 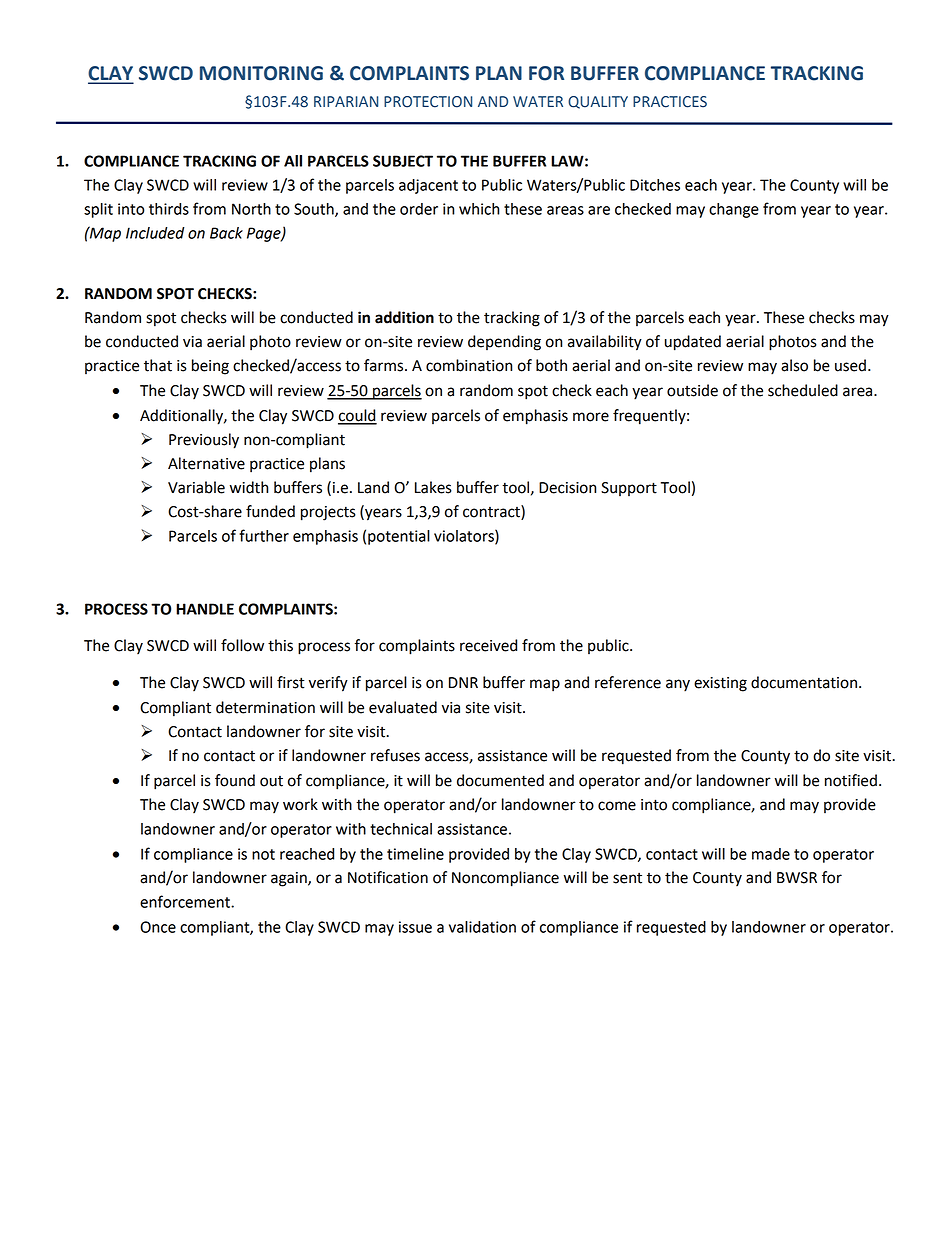 What do you see at coordinates (186, 901) in the screenshot?
I see `enforcement` at bounding box center [186, 901].
